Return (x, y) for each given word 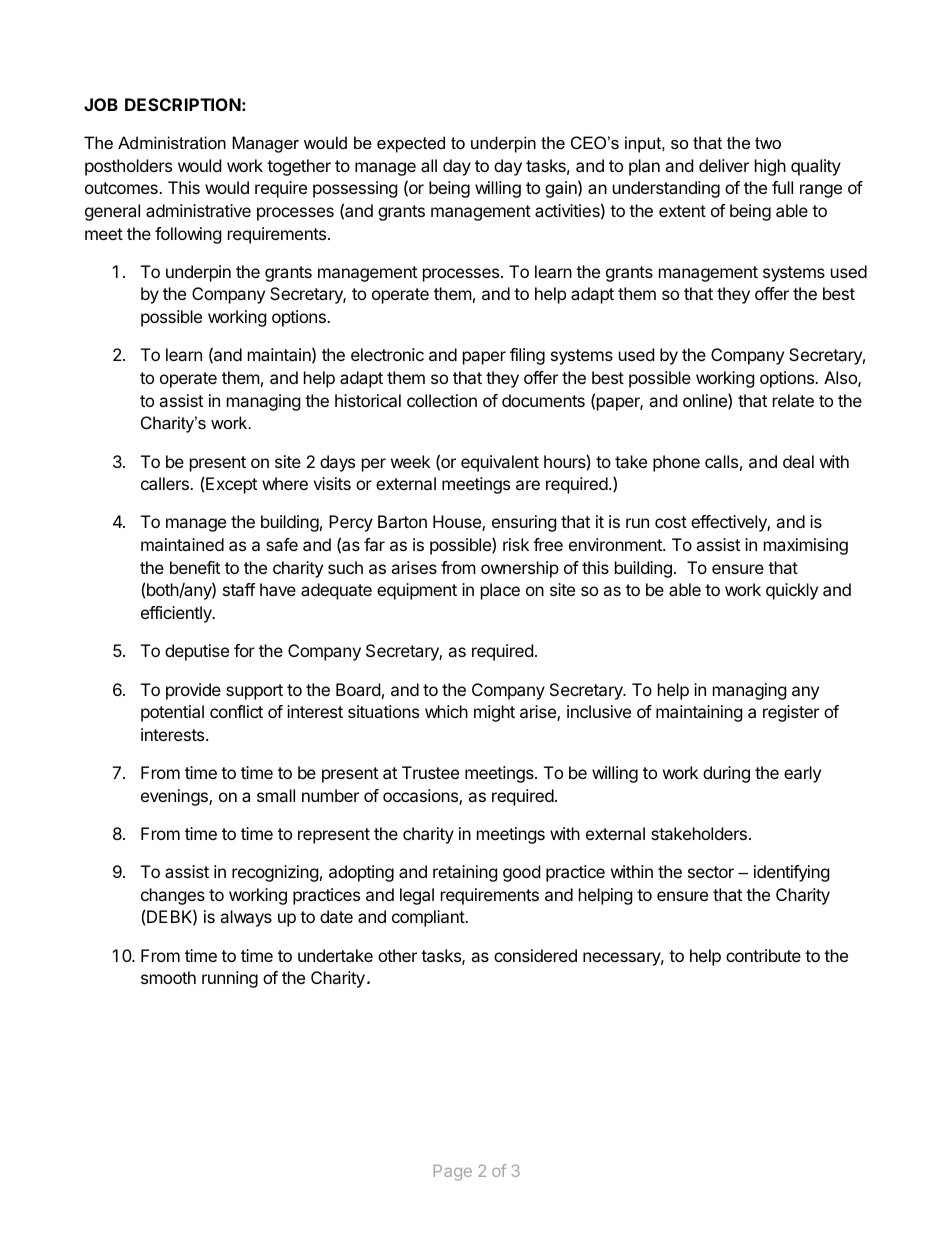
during (726, 774)
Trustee (430, 772)
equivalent (500, 463)
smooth (168, 977)
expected (411, 144)
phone (676, 463)
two (768, 143)
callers (166, 483)
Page (453, 1173)
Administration (172, 142)
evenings (175, 797)
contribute (763, 955)
